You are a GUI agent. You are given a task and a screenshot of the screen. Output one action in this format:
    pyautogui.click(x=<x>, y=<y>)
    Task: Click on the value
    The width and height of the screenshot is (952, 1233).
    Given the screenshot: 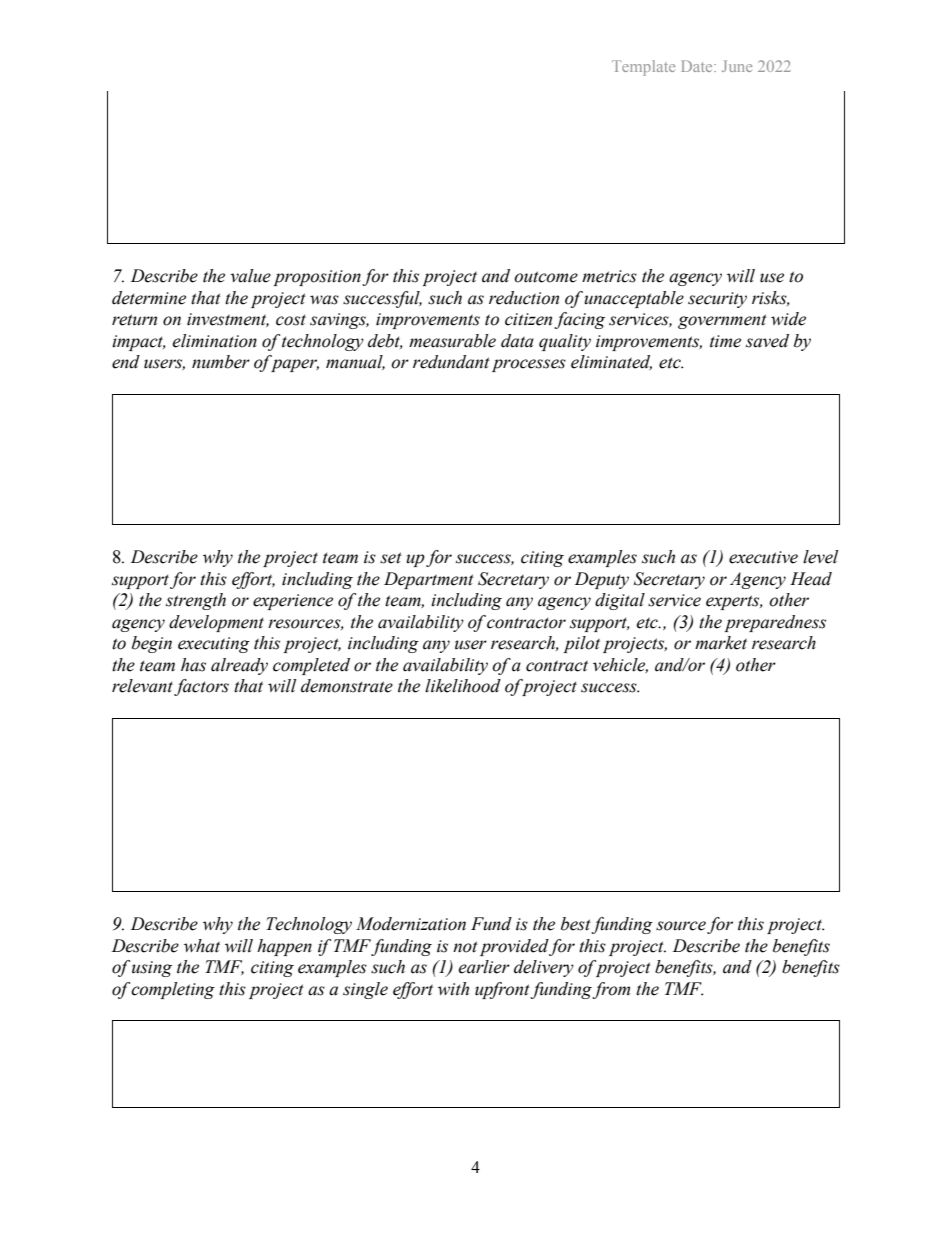 What is the action you would take?
    pyautogui.click(x=250, y=276)
